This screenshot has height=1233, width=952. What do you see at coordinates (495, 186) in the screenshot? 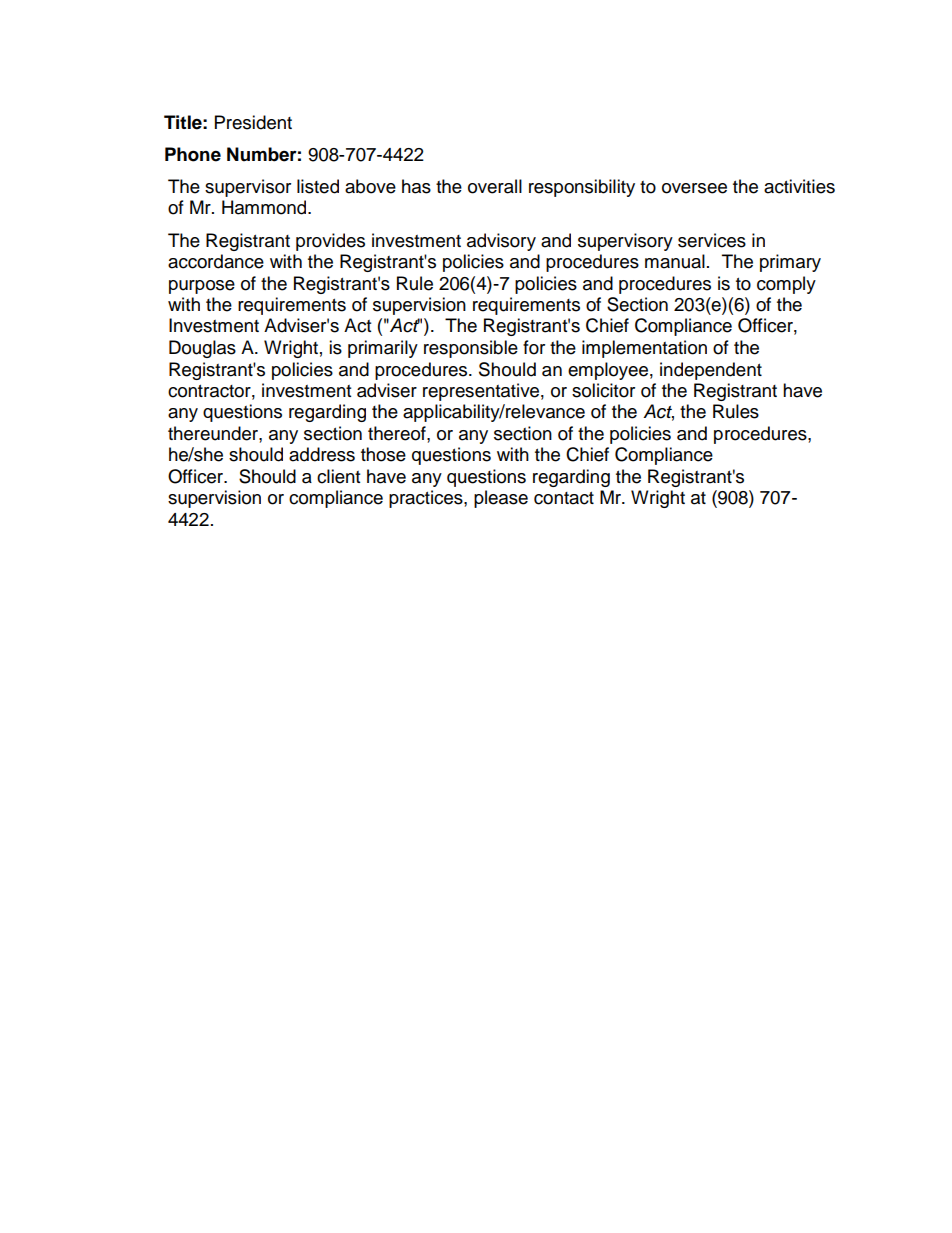
I see `overall` at bounding box center [495, 186].
